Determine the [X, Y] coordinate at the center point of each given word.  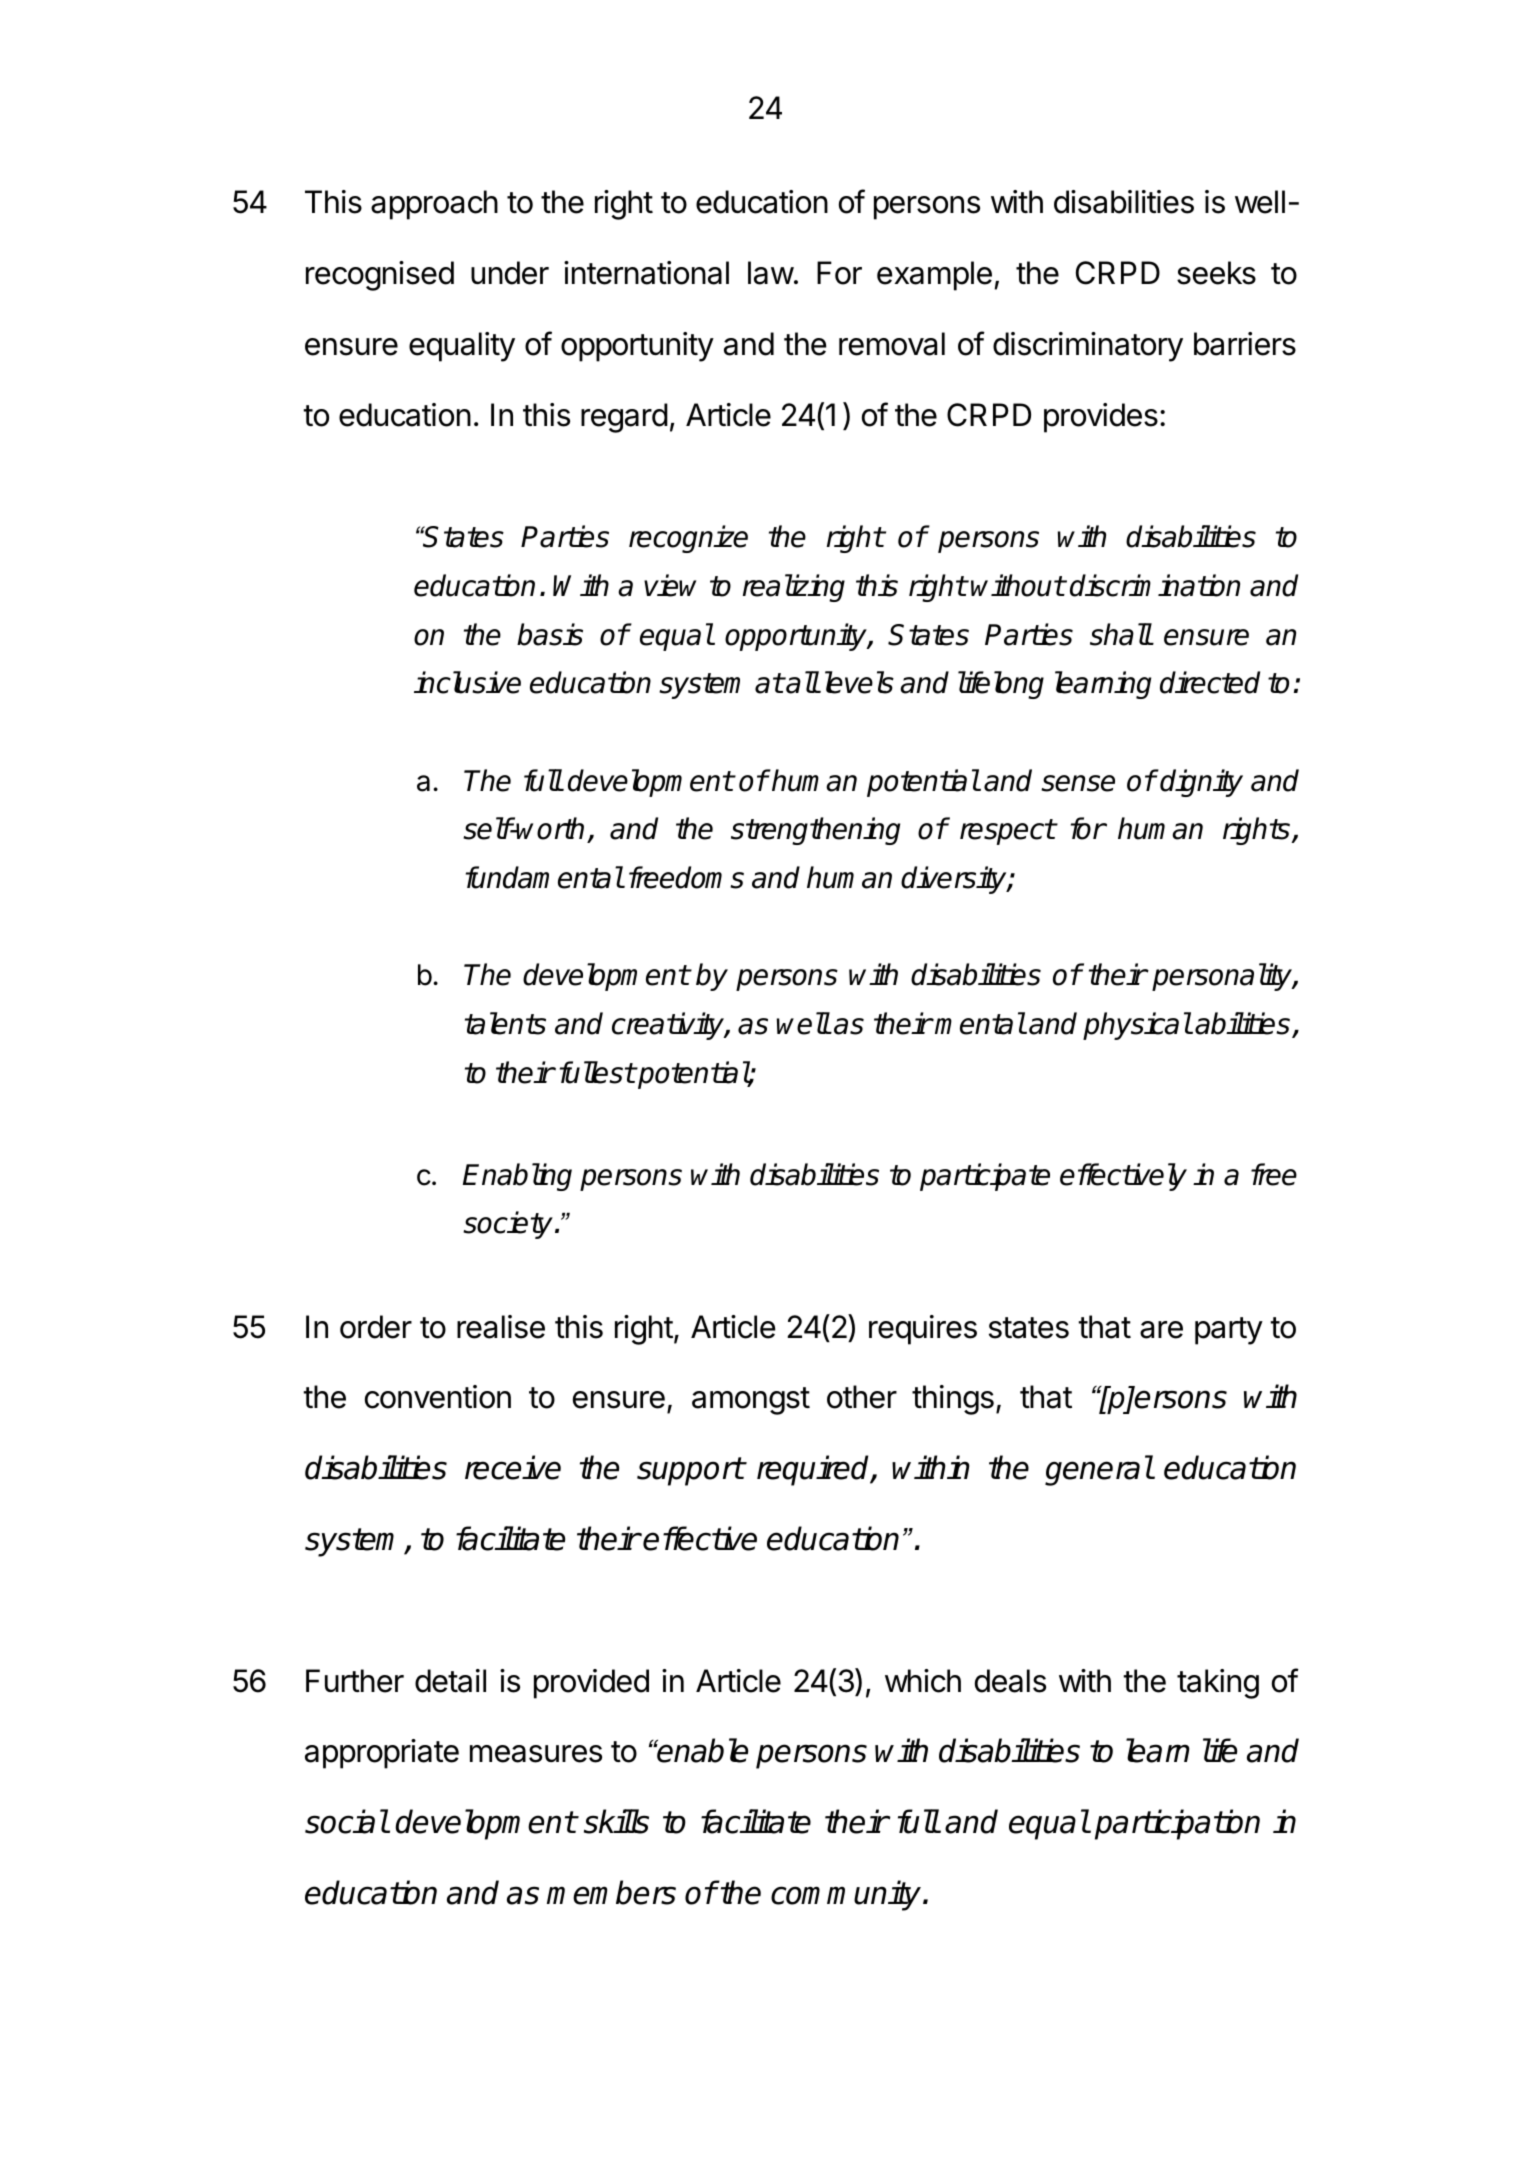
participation [1177, 1824]
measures [536, 1754]
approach [434, 205]
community [847, 1895]
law [771, 273]
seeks [1216, 273]
